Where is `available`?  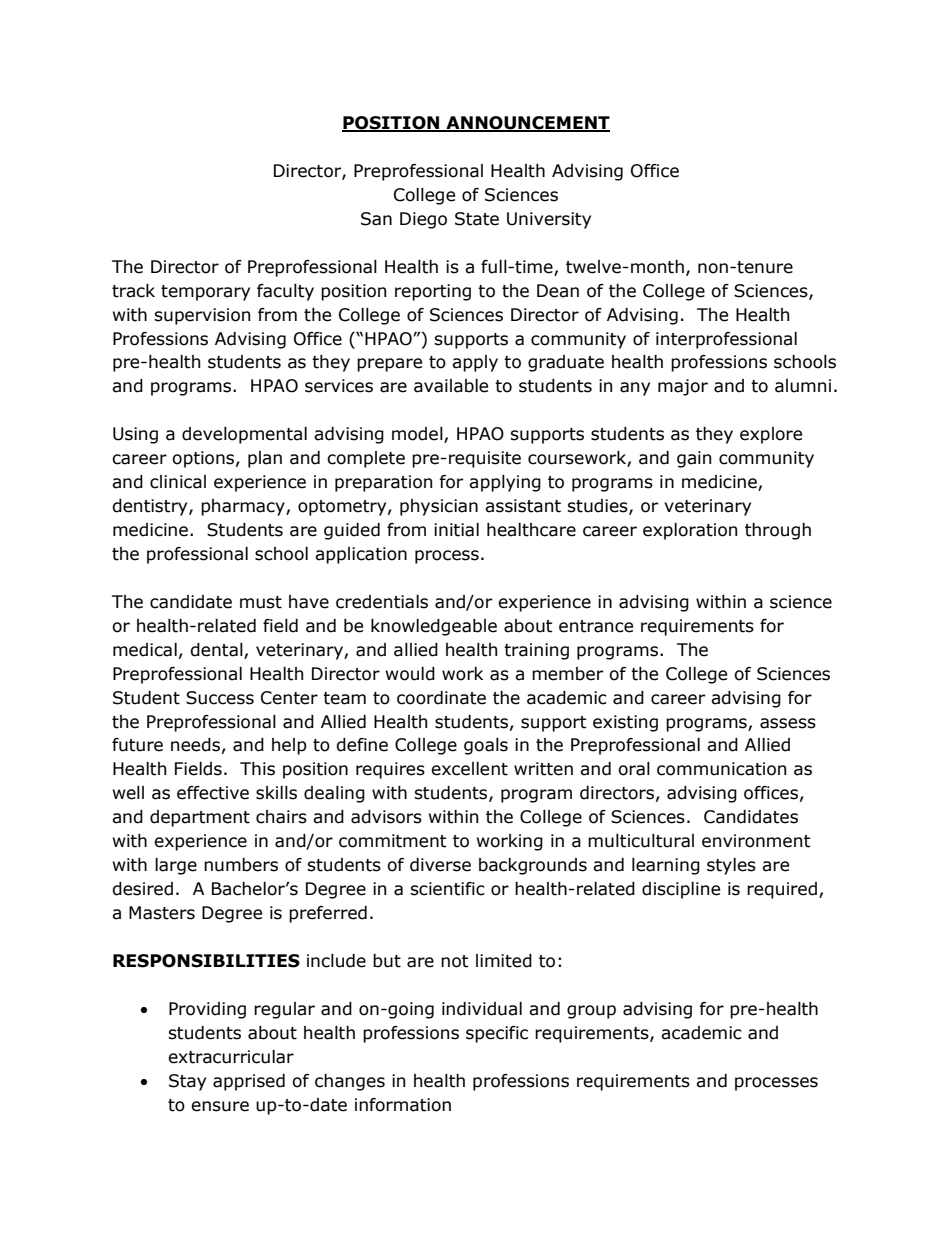
available is located at coordinates (451, 386).
